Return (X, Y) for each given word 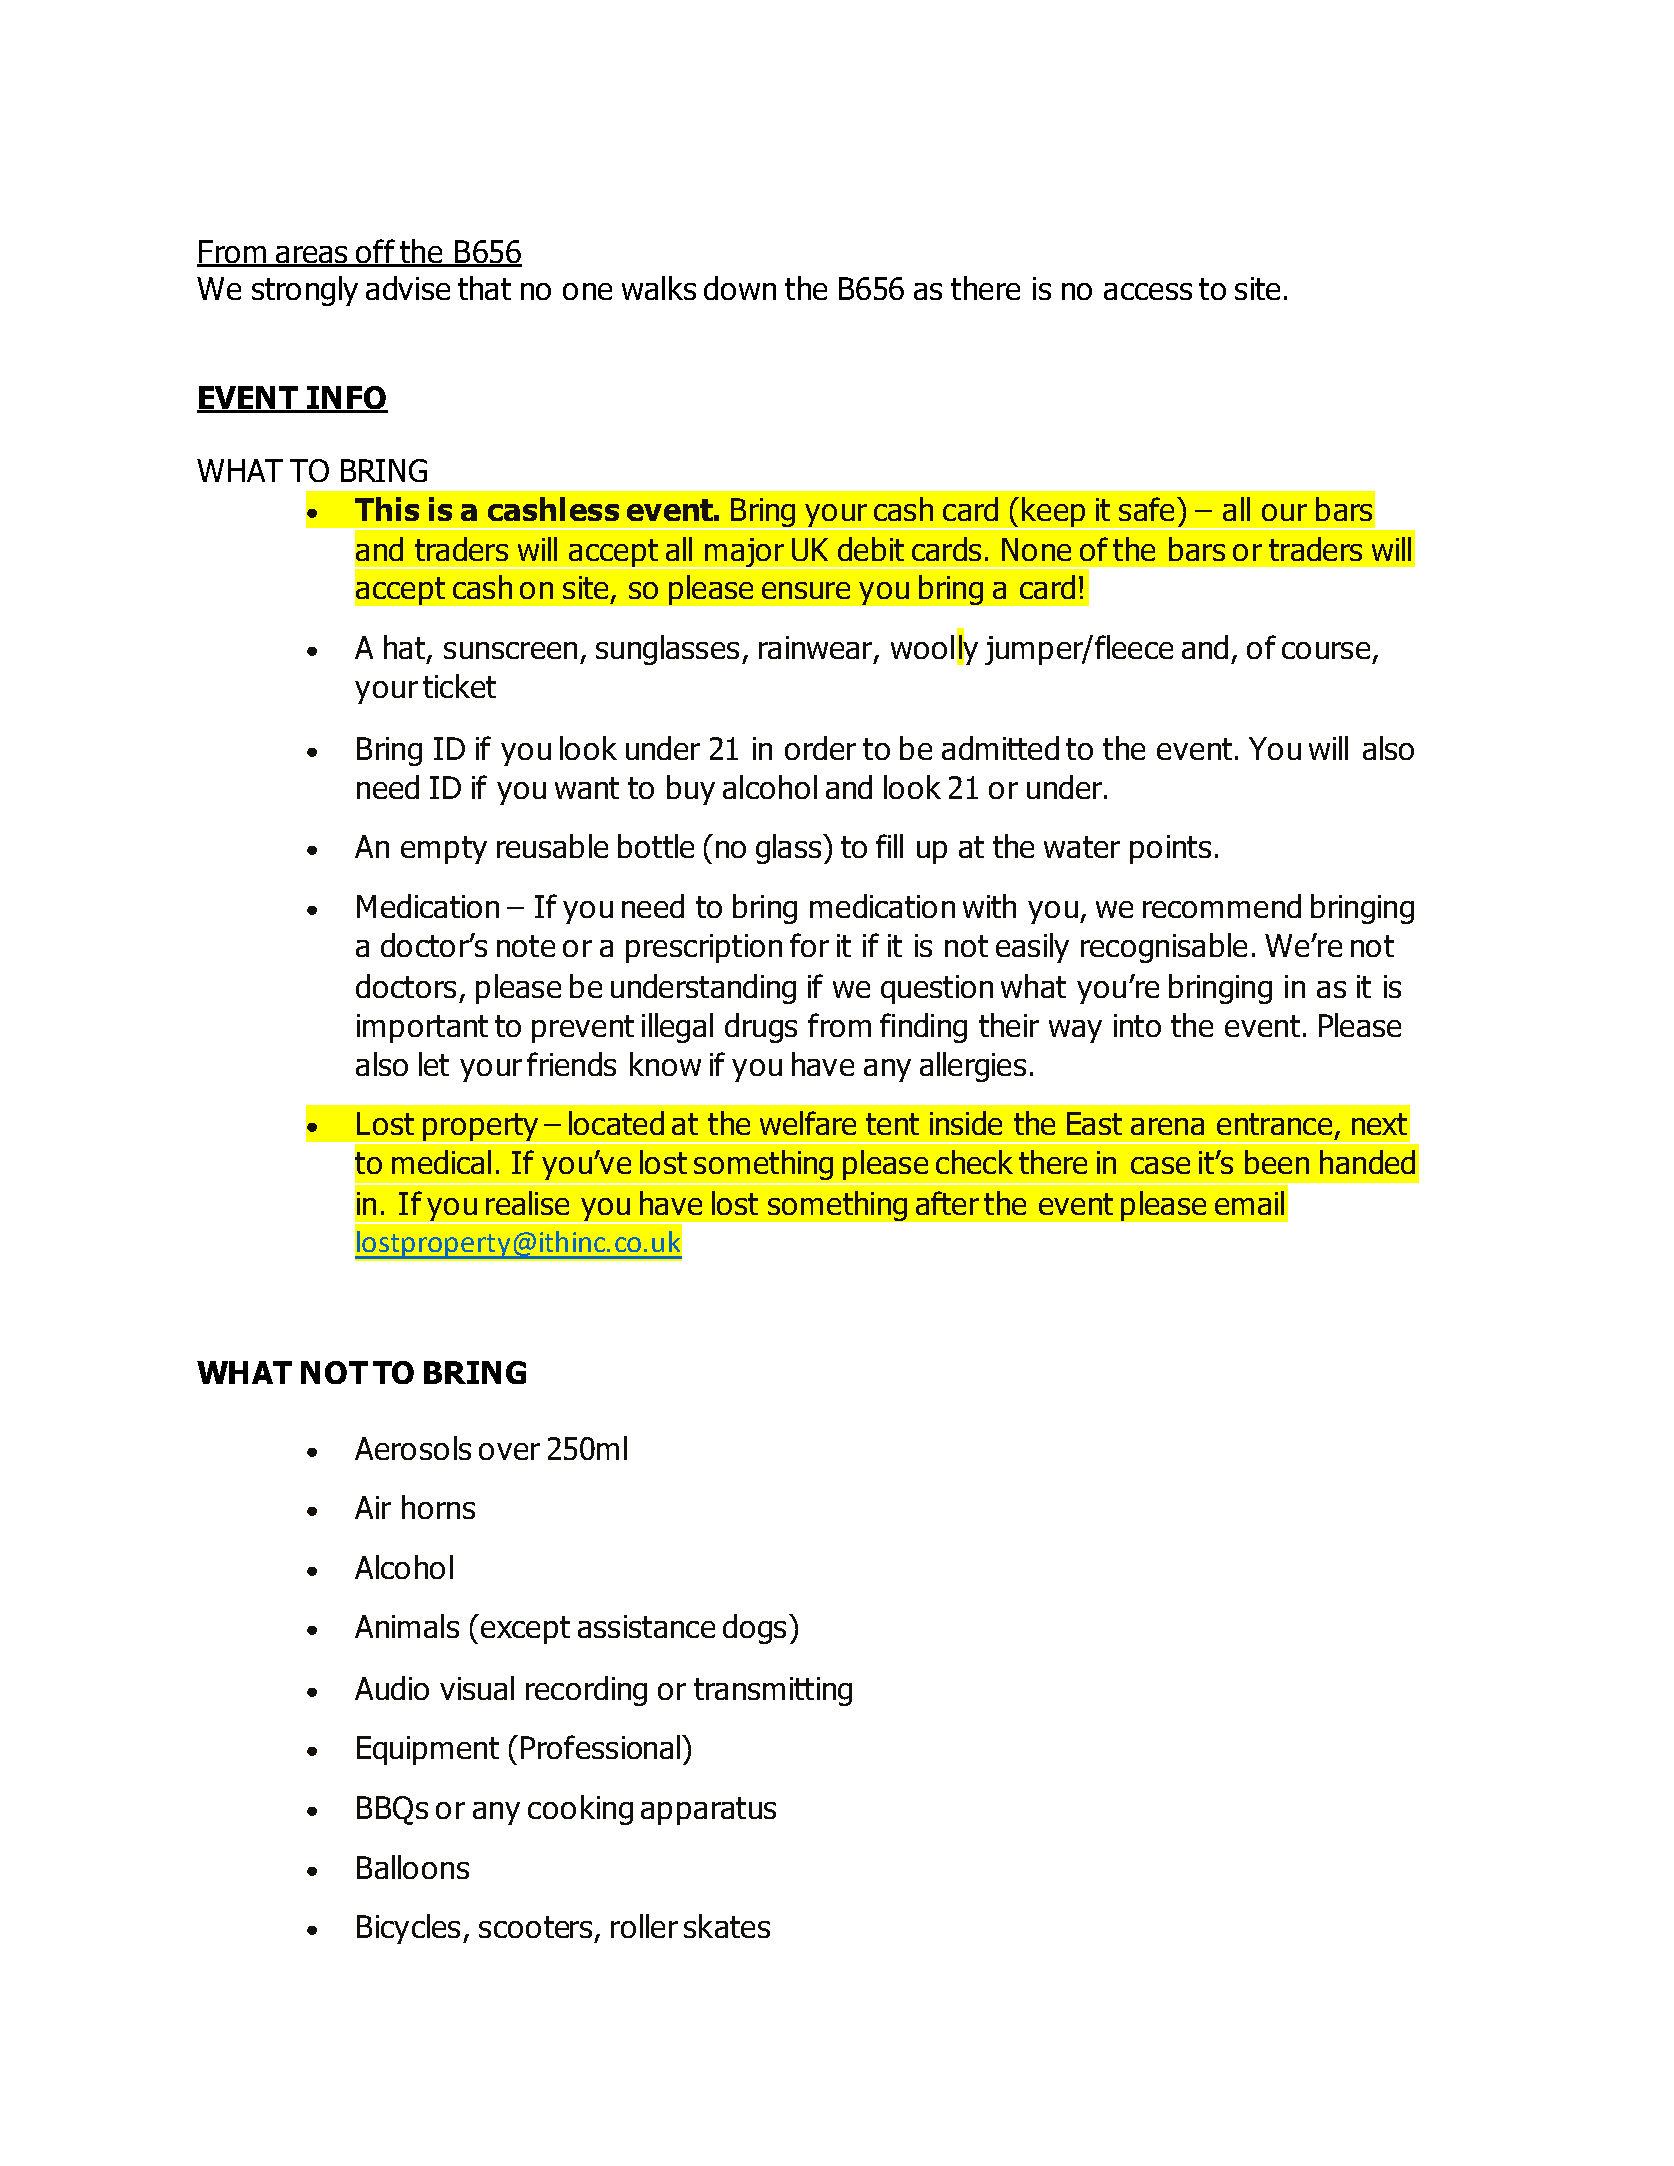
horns (438, 1507)
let (434, 1064)
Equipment (428, 1750)
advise (408, 288)
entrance (1274, 1124)
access (1148, 291)
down (740, 288)
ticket (459, 686)
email (1249, 1203)
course (1326, 650)
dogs (754, 1629)
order (820, 748)
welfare (808, 1123)
